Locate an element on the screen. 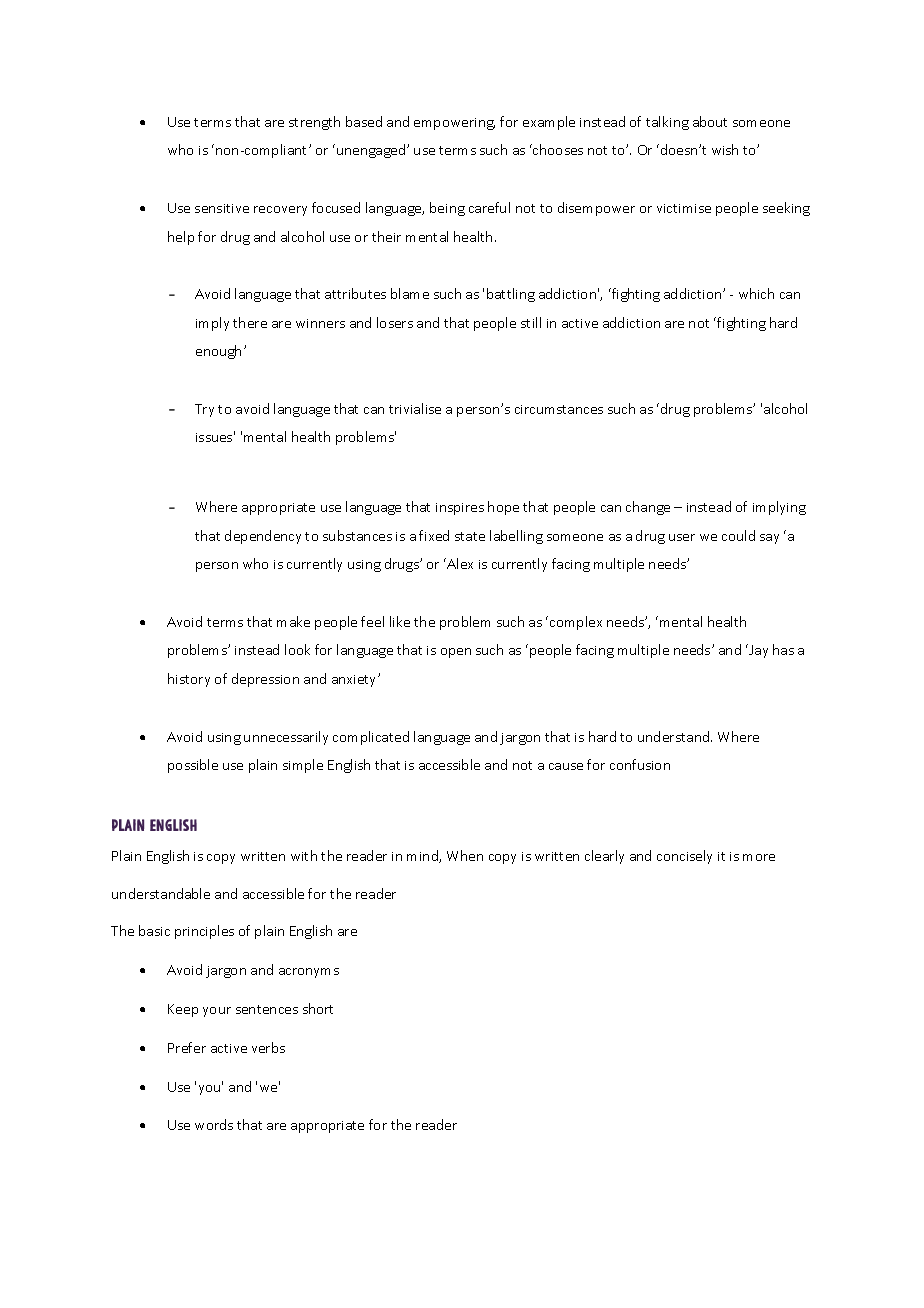  Try is located at coordinates (204, 410).
